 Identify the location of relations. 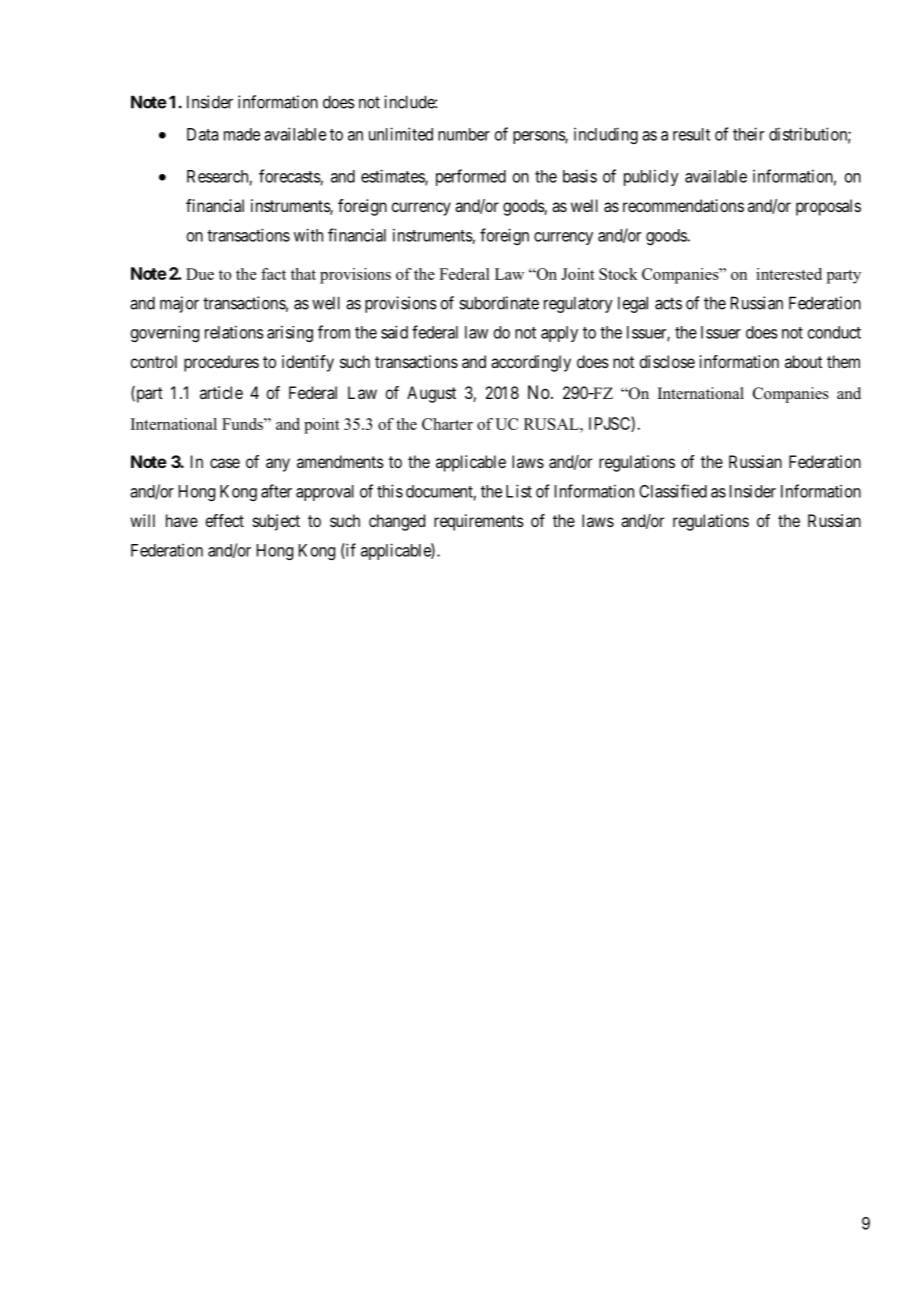
(234, 332).
